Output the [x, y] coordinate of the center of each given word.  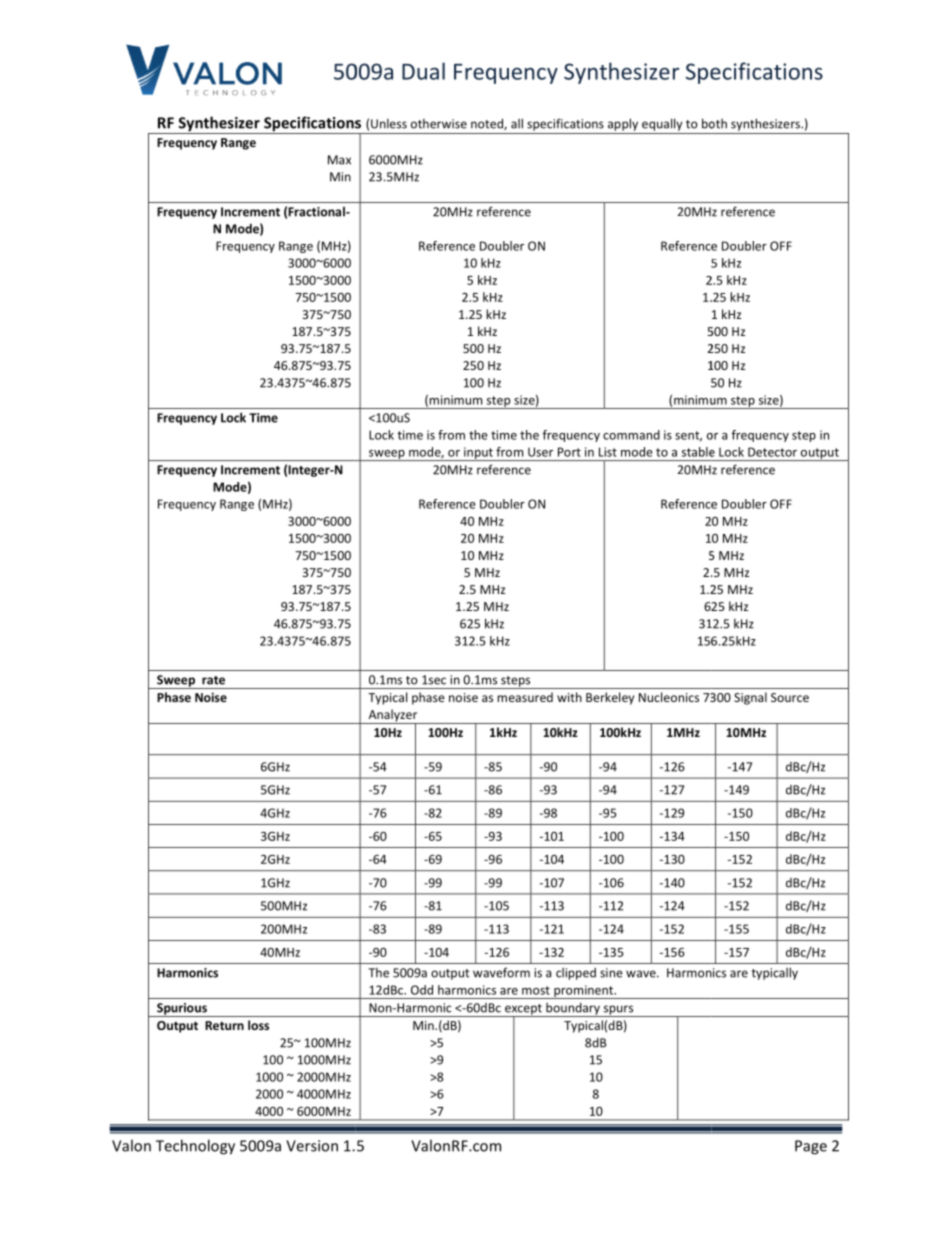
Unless [389, 124]
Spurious [182, 1010]
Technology [195, 1147]
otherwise [439, 124]
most [536, 990]
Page [811, 1147]
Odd [422, 990]
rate [213, 680]
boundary [573, 1010]
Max [339, 160]
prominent [583, 992]
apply [623, 124]
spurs [618, 1011]
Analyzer [393, 716]
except [523, 1010]
